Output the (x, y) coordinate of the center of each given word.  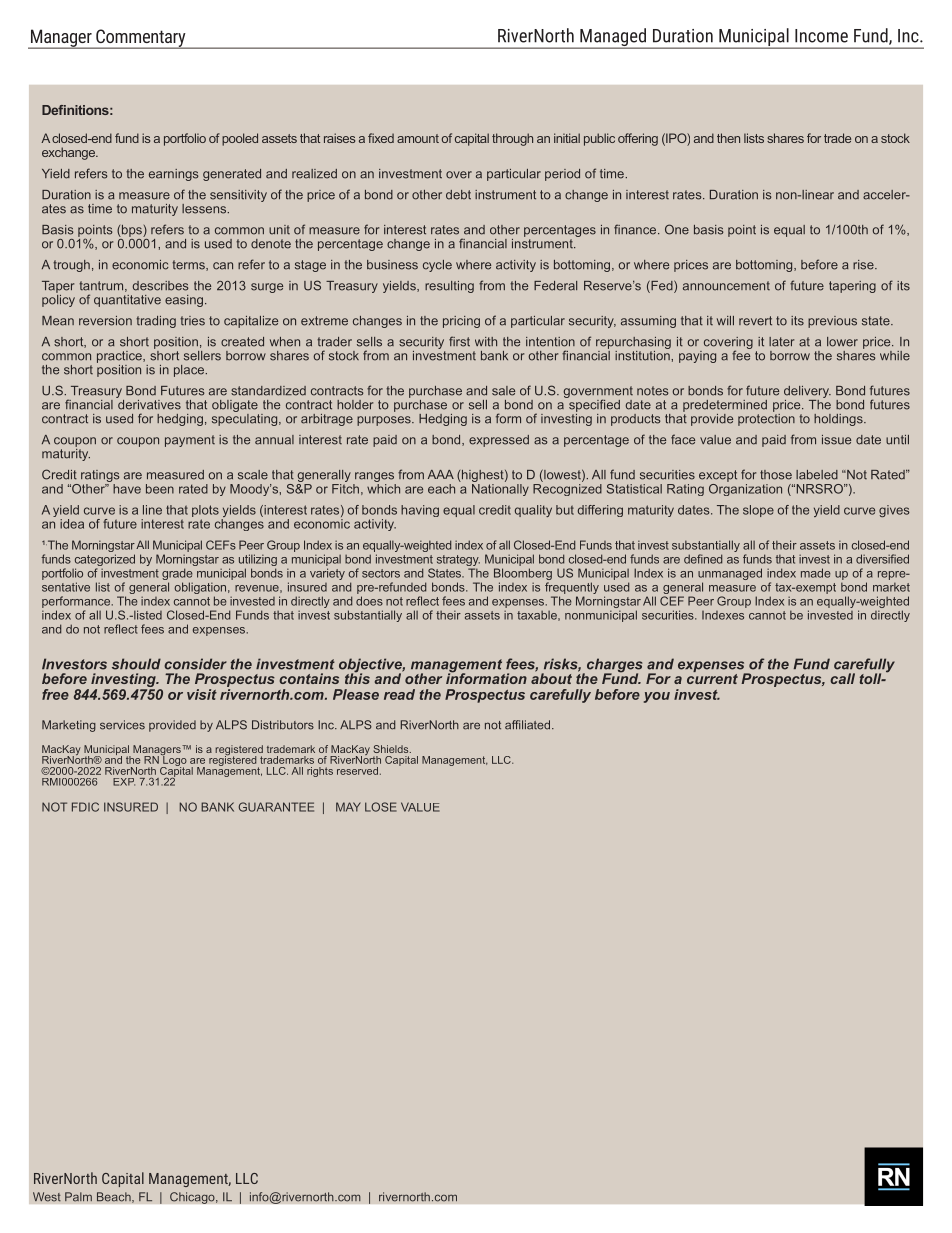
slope (758, 511)
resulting (449, 287)
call (842, 678)
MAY (348, 807)
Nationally (500, 488)
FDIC (85, 807)
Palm (78, 1197)
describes (161, 286)
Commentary (141, 39)
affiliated (527, 725)
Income (821, 36)
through (512, 139)
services (122, 725)
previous (832, 322)
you (657, 697)
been (160, 489)
